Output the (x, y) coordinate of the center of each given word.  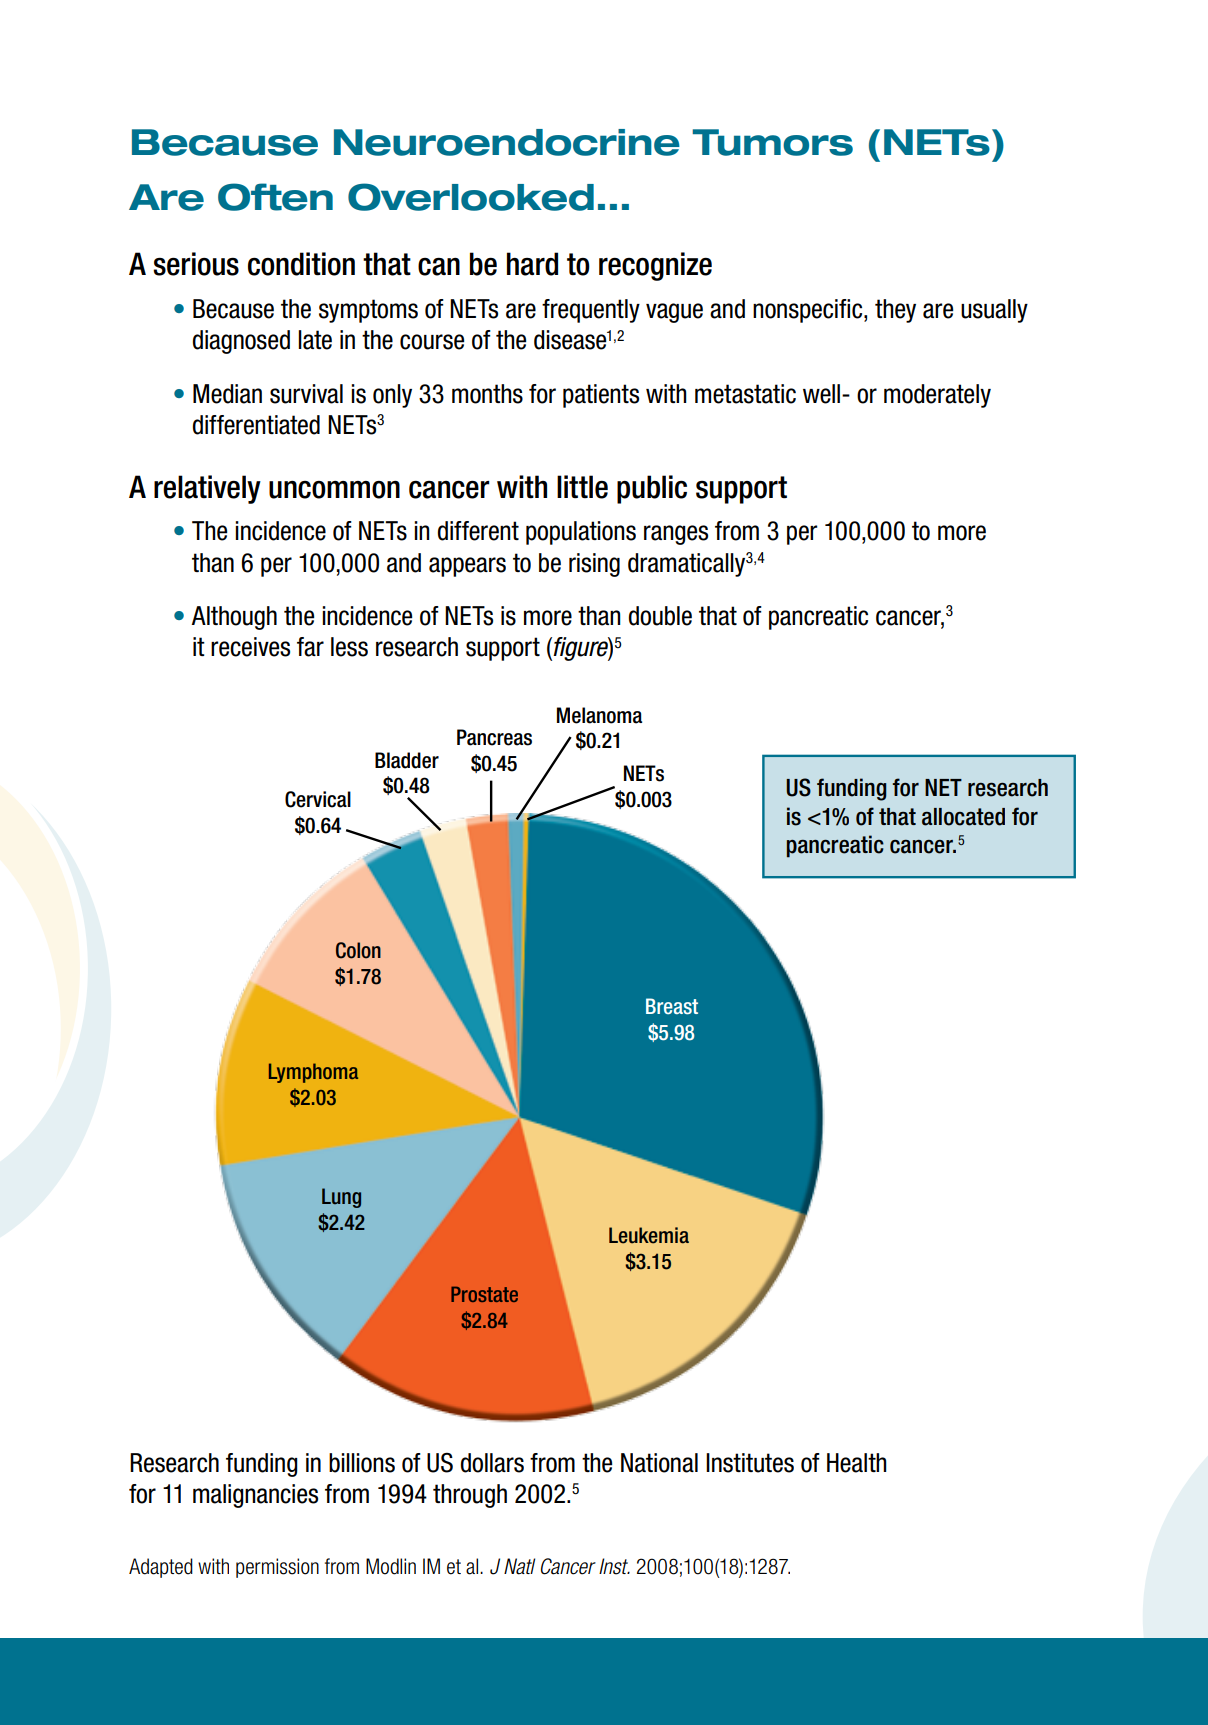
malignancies (255, 1496)
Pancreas (494, 737)
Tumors (772, 142)
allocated (963, 817)
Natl (519, 1566)
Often (275, 197)
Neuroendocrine (507, 142)
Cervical (318, 799)
